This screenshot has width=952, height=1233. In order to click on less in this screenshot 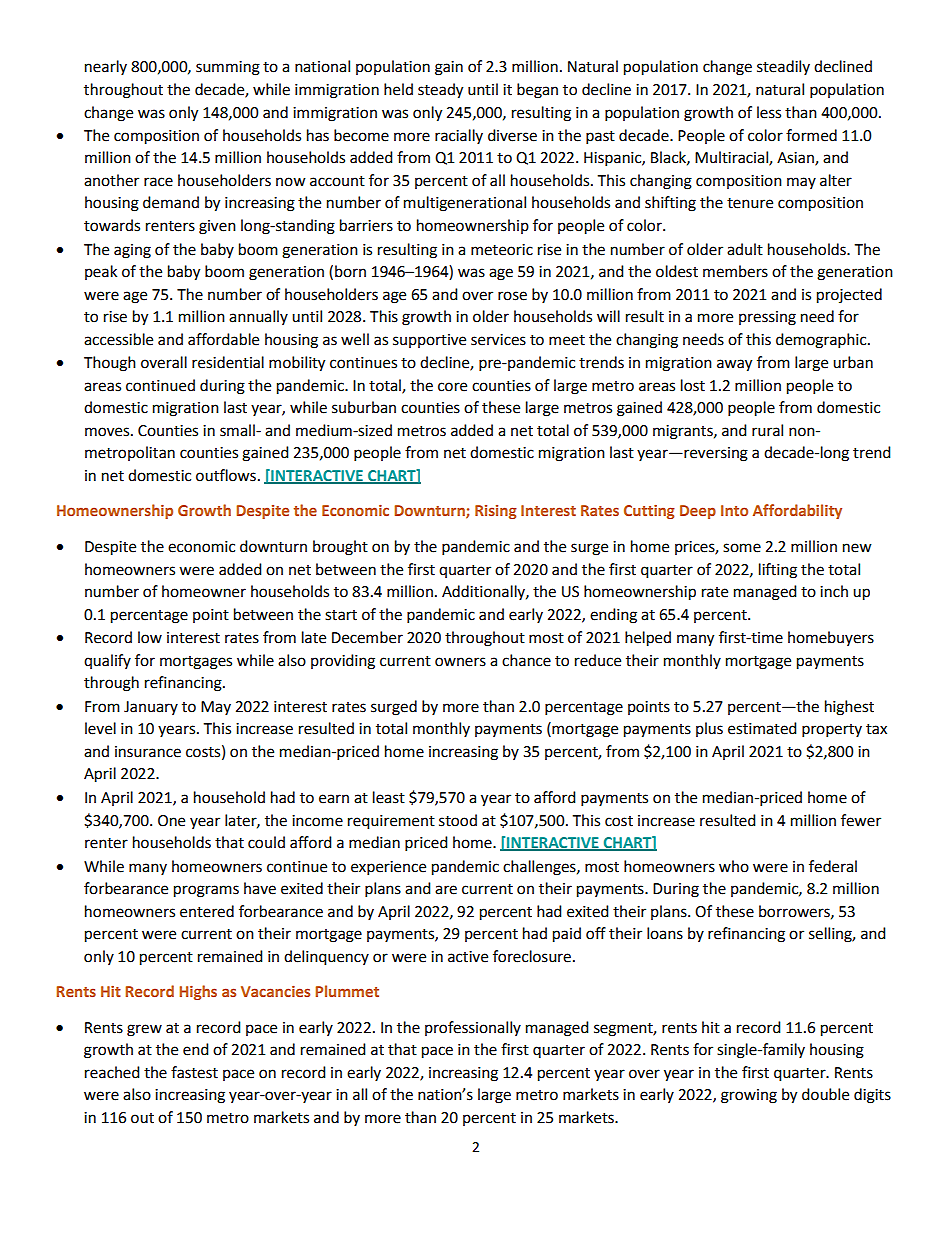, I will do `click(769, 112)`.
